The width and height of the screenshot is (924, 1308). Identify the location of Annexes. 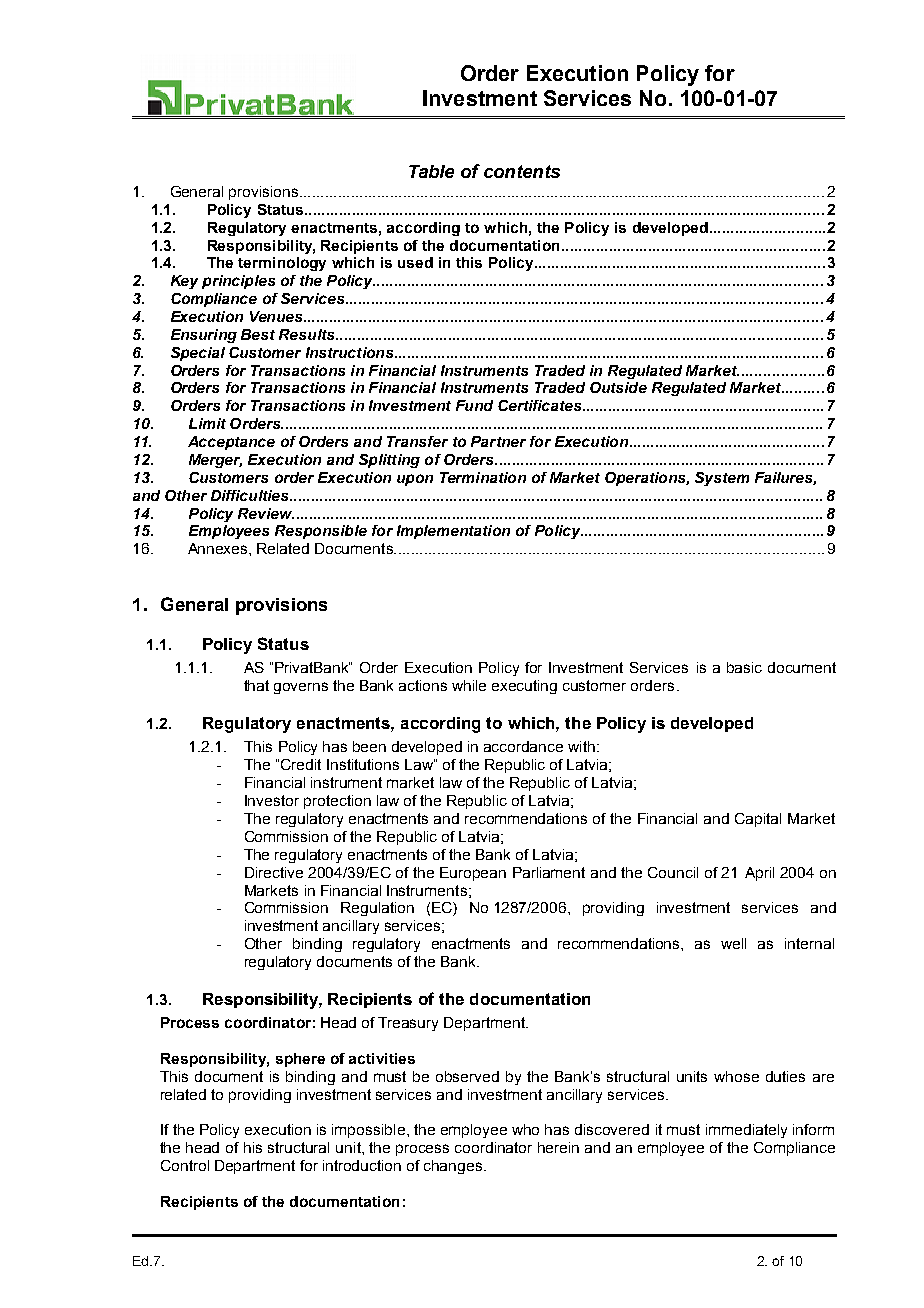
(219, 548).
